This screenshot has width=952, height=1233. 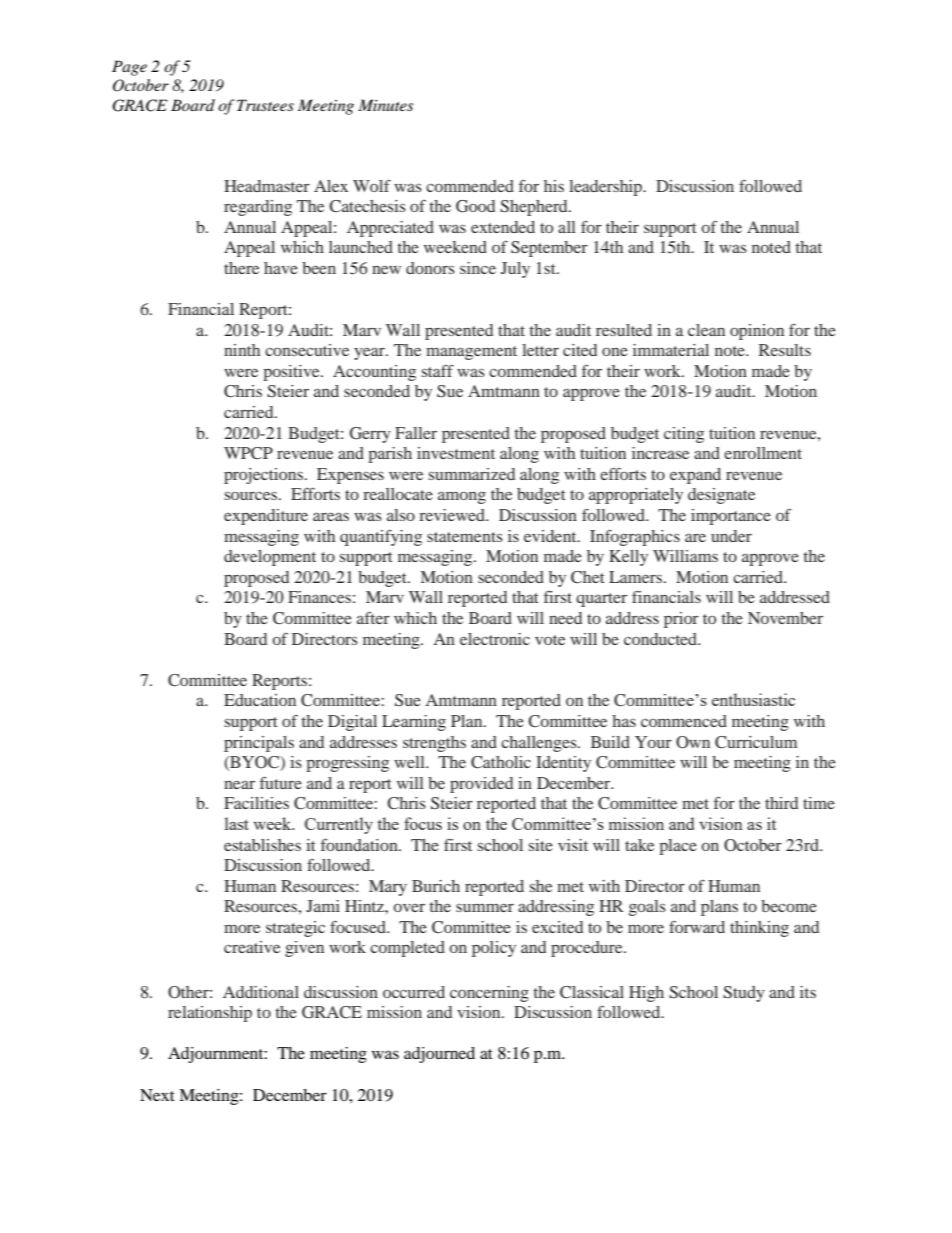 What do you see at coordinates (265, 105) in the screenshot?
I see `Trustees` at bounding box center [265, 105].
